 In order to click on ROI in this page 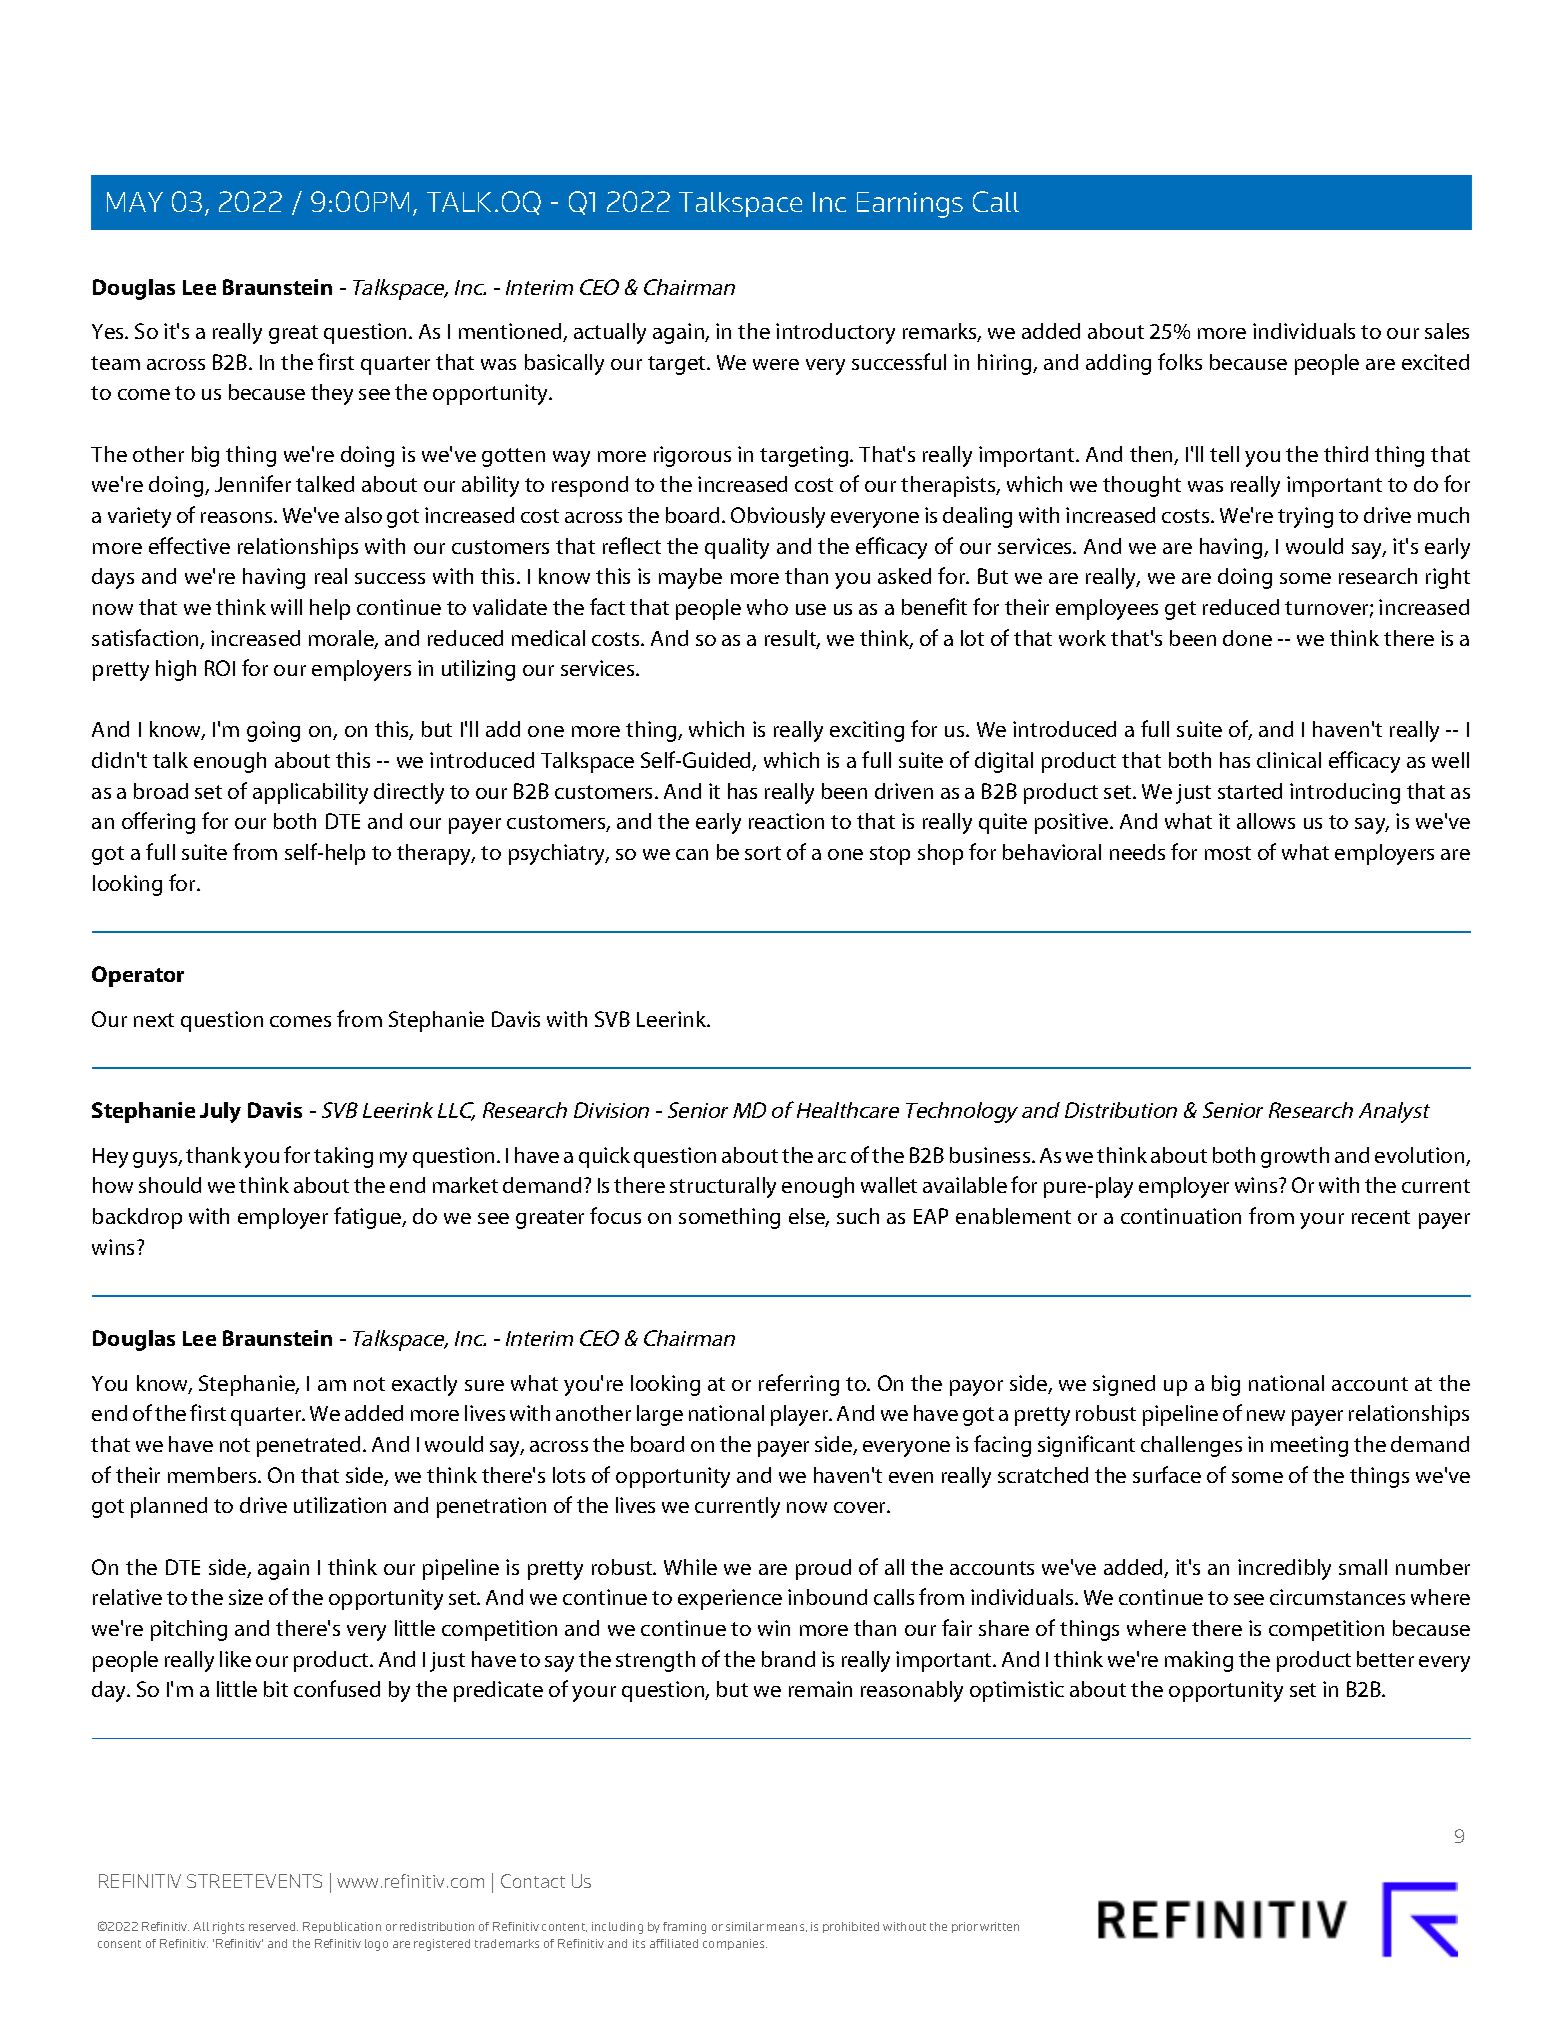, I will do `click(220, 668)`.
